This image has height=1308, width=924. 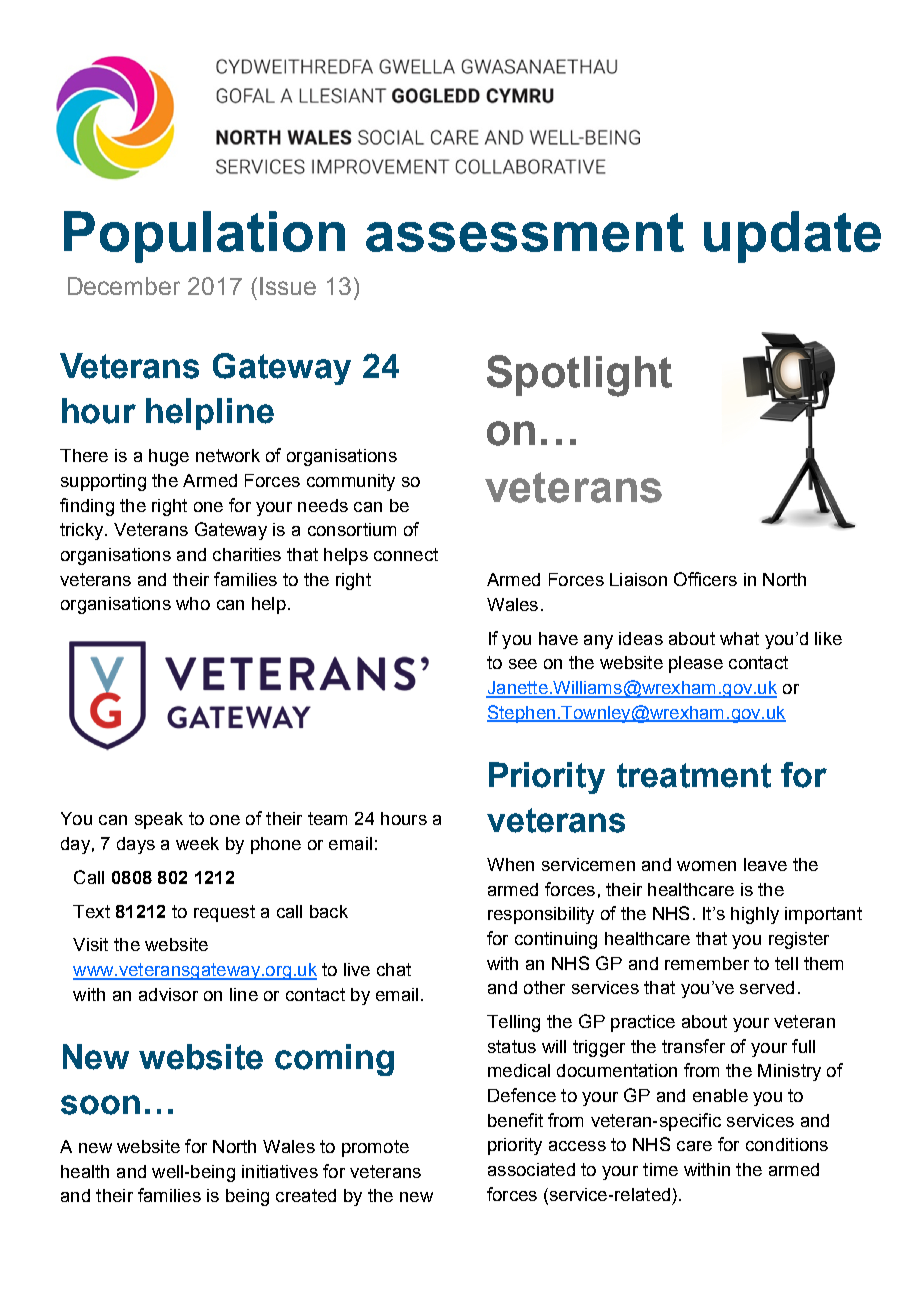 What do you see at coordinates (696, 664) in the image?
I see `please` at bounding box center [696, 664].
